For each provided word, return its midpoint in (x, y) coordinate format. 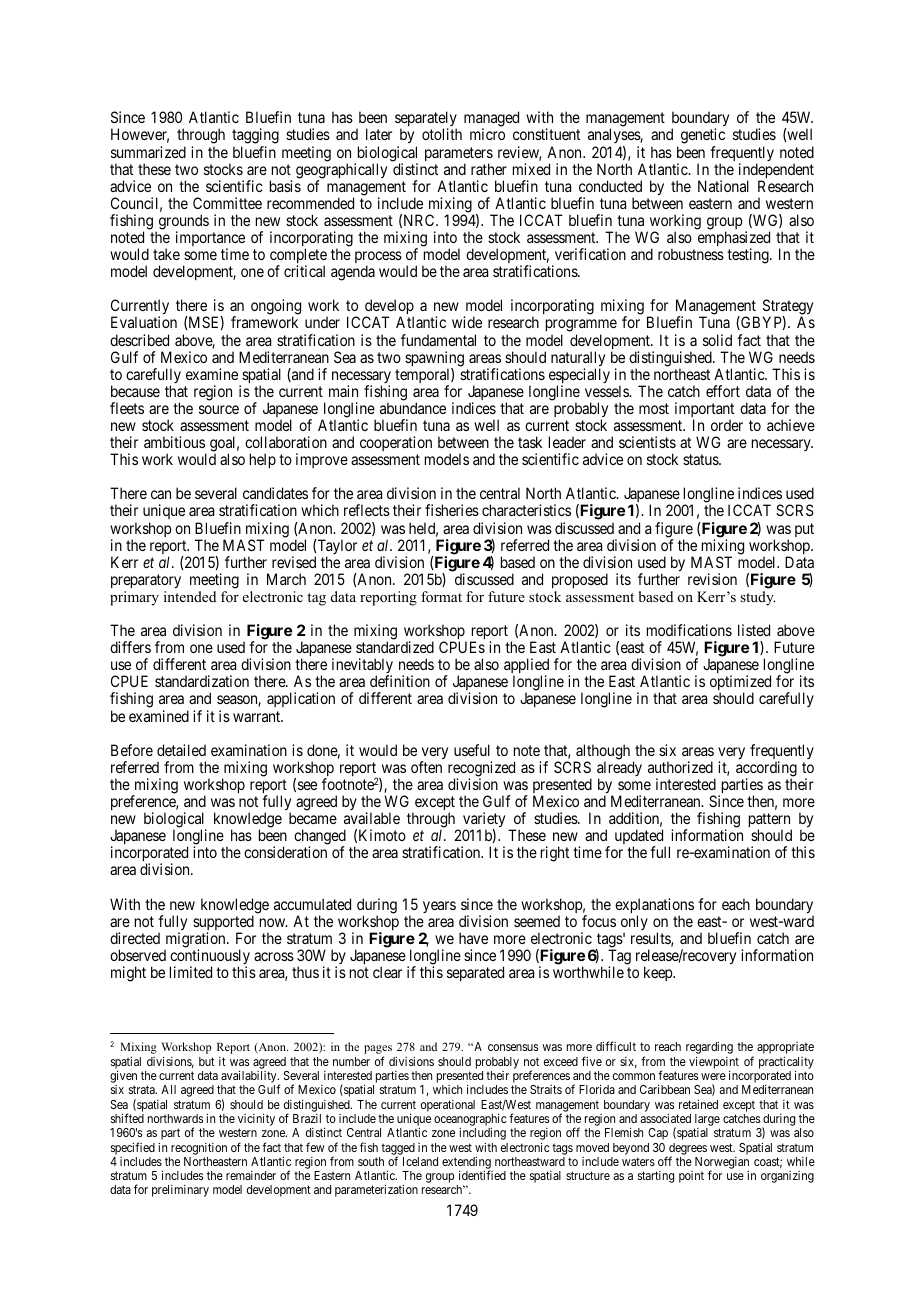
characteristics (526, 510)
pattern (770, 821)
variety (484, 821)
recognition (199, 1149)
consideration (285, 852)
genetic (703, 137)
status (701, 459)
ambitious (174, 442)
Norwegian (722, 1164)
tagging (255, 137)
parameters (459, 155)
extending (466, 1164)
